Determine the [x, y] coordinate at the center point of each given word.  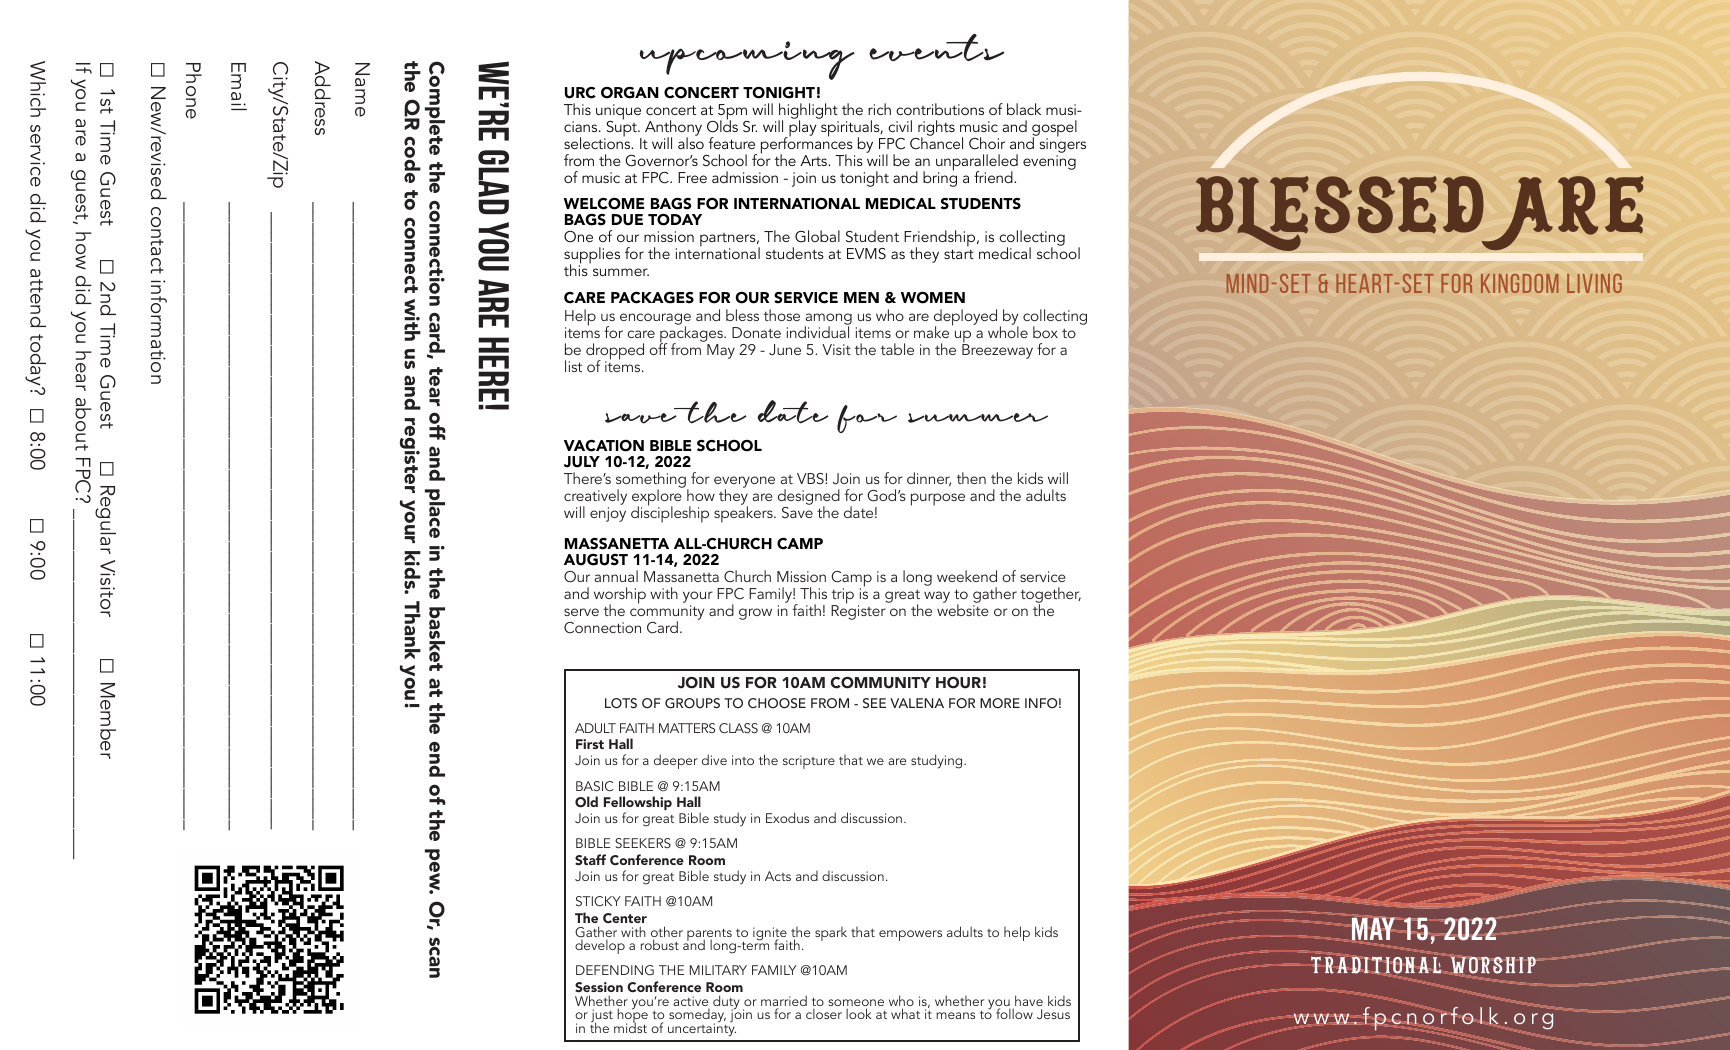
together [1051, 596]
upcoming [747, 60]
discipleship [670, 514]
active [690, 1001]
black [1024, 109]
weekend [967, 576]
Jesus [1053, 1014]
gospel [1054, 129]
